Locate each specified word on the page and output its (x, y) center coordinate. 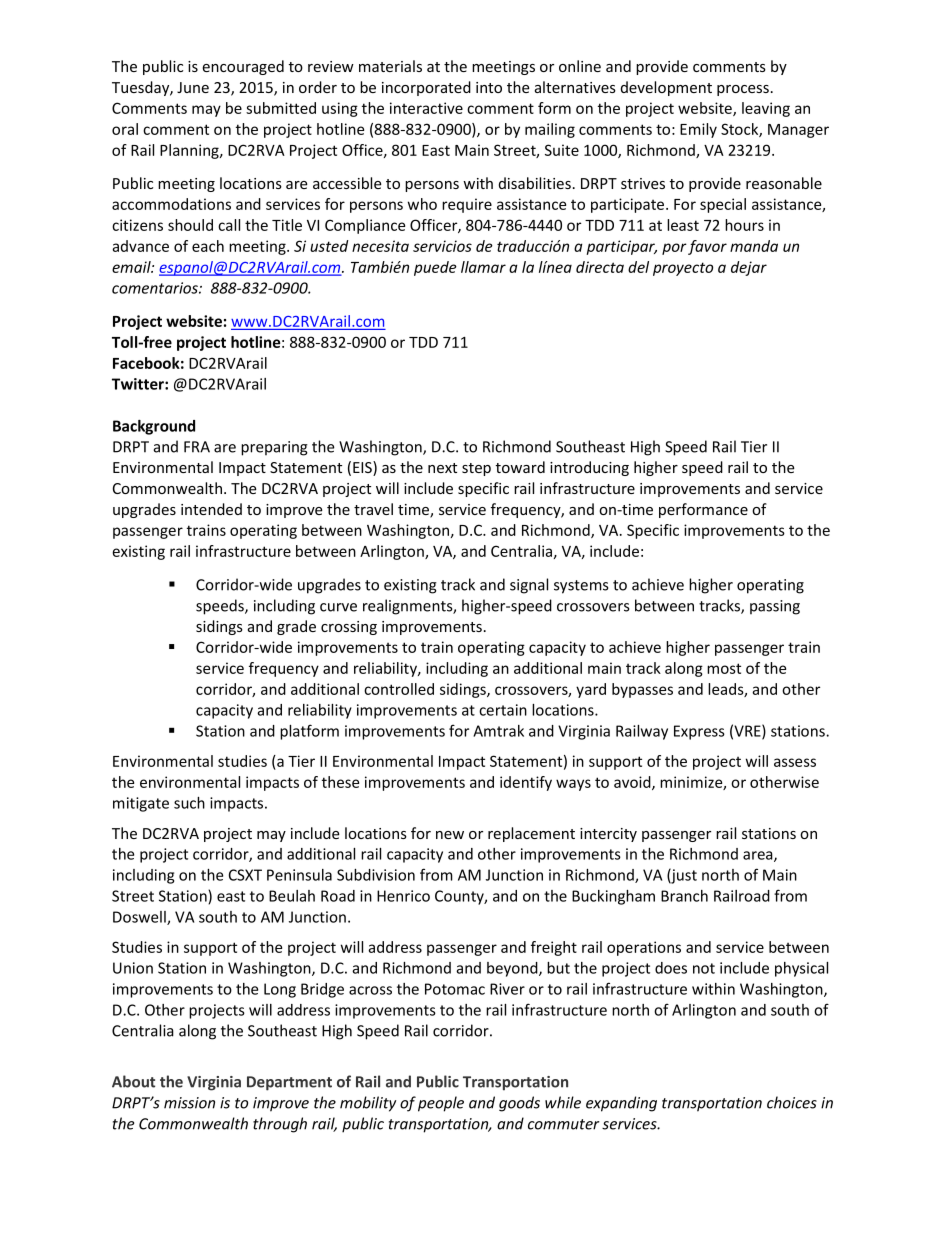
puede (435, 268)
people (441, 1104)
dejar (749, 268)
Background (154, 427)
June (193, 87)
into (489, 87)
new (450, 835)
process (743, 90)
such (189, 803)
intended (211, 509)
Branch (684, 896)
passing (775, 607)
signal (529, 586)
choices (792, 1102)
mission (189, 1103)
